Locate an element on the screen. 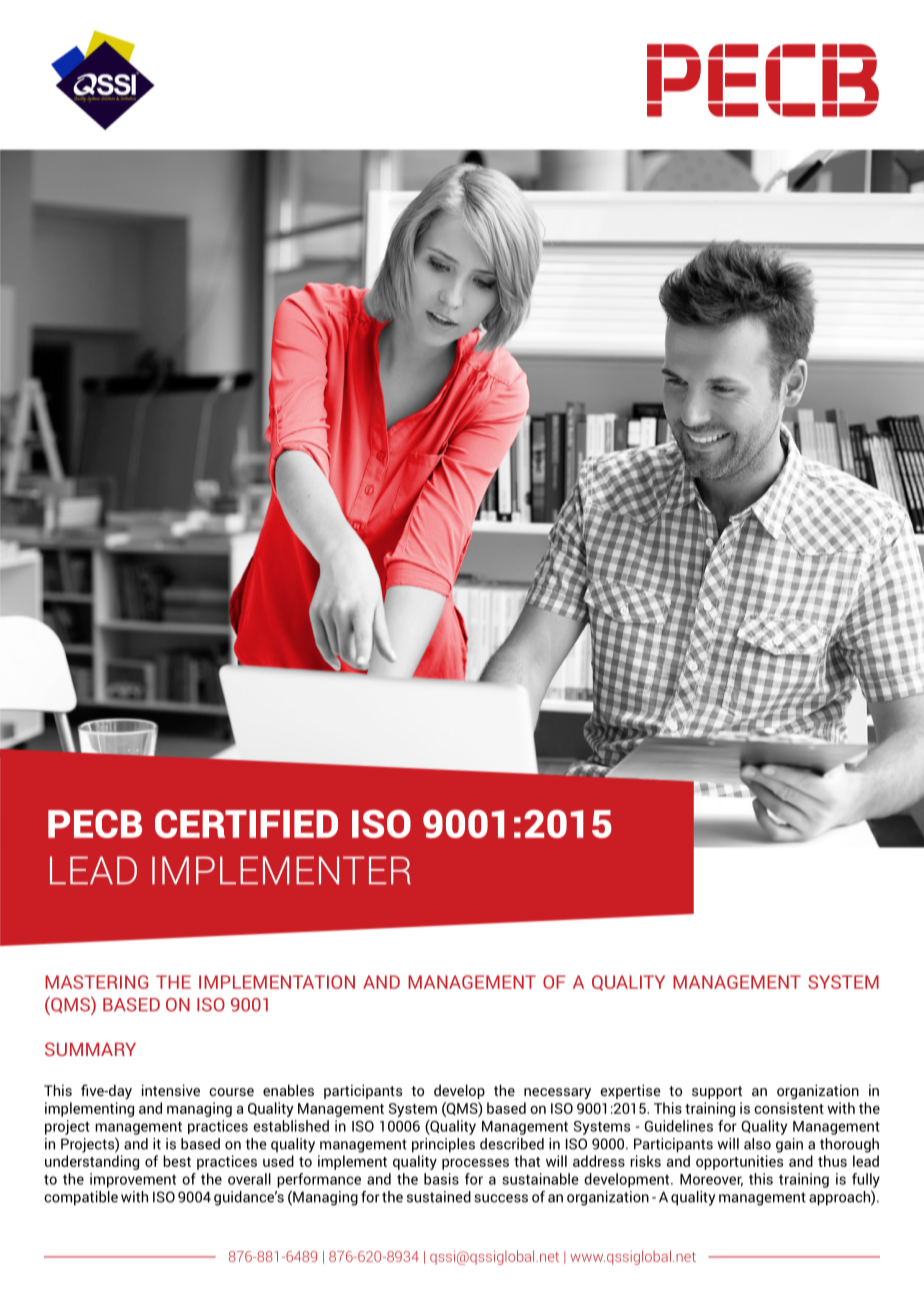 The image size is (924, 1308). course is located at coordinates (231, 1092).
